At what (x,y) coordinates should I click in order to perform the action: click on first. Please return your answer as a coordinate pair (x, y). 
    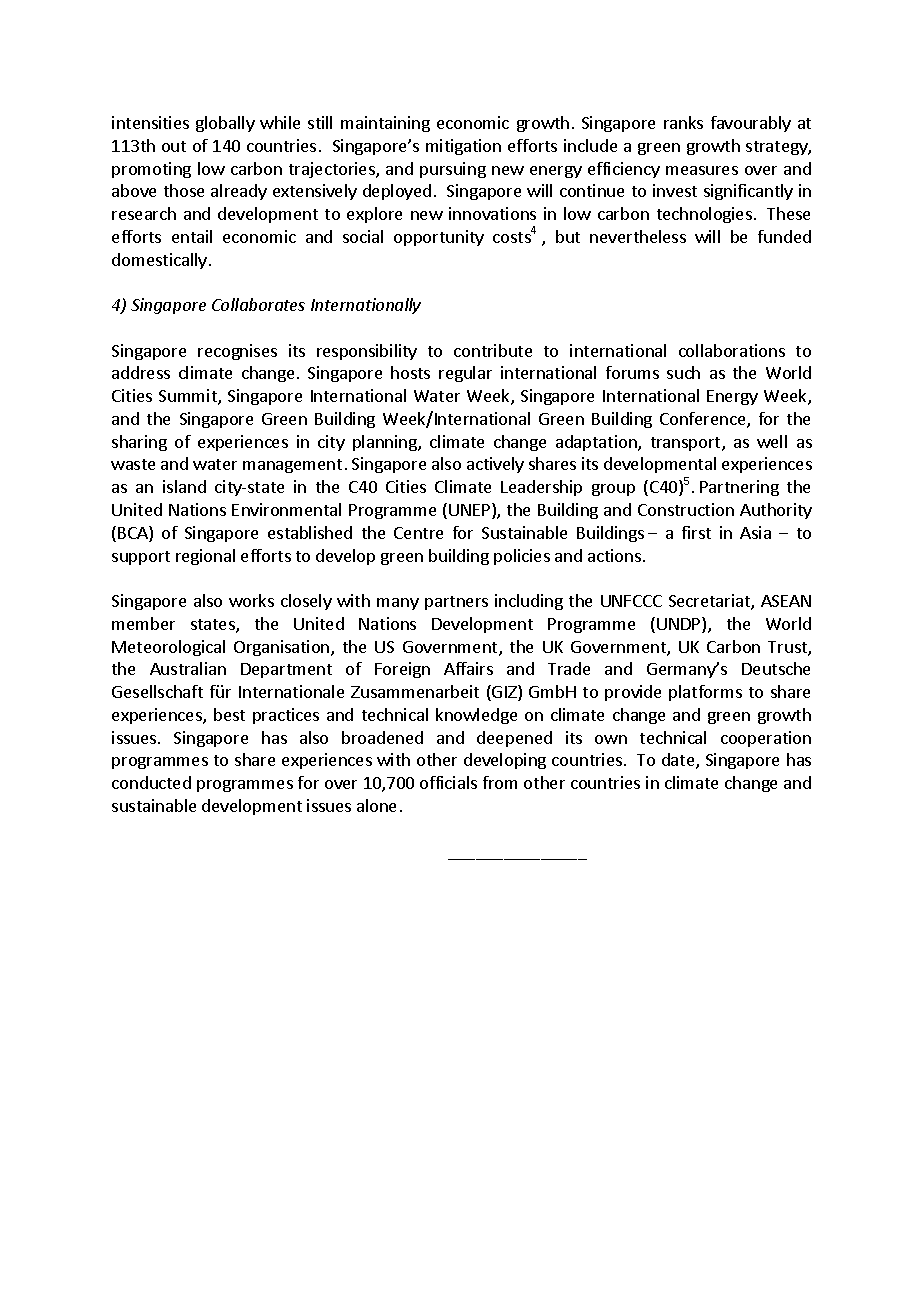
    Looking at the image, I should click on (696, 532).
